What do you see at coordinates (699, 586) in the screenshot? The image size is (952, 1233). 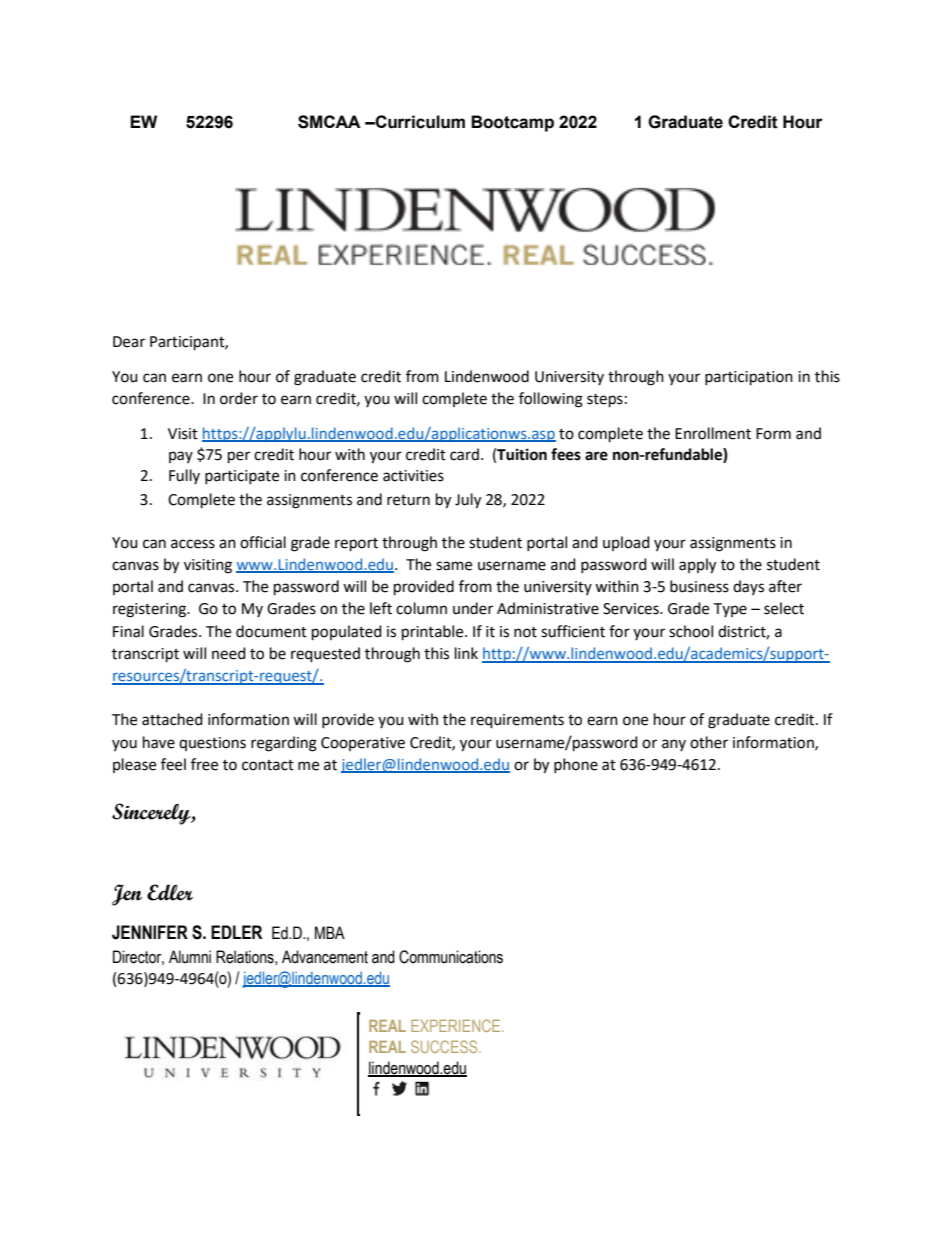 I see `business` at bounding box center [699, 586].
